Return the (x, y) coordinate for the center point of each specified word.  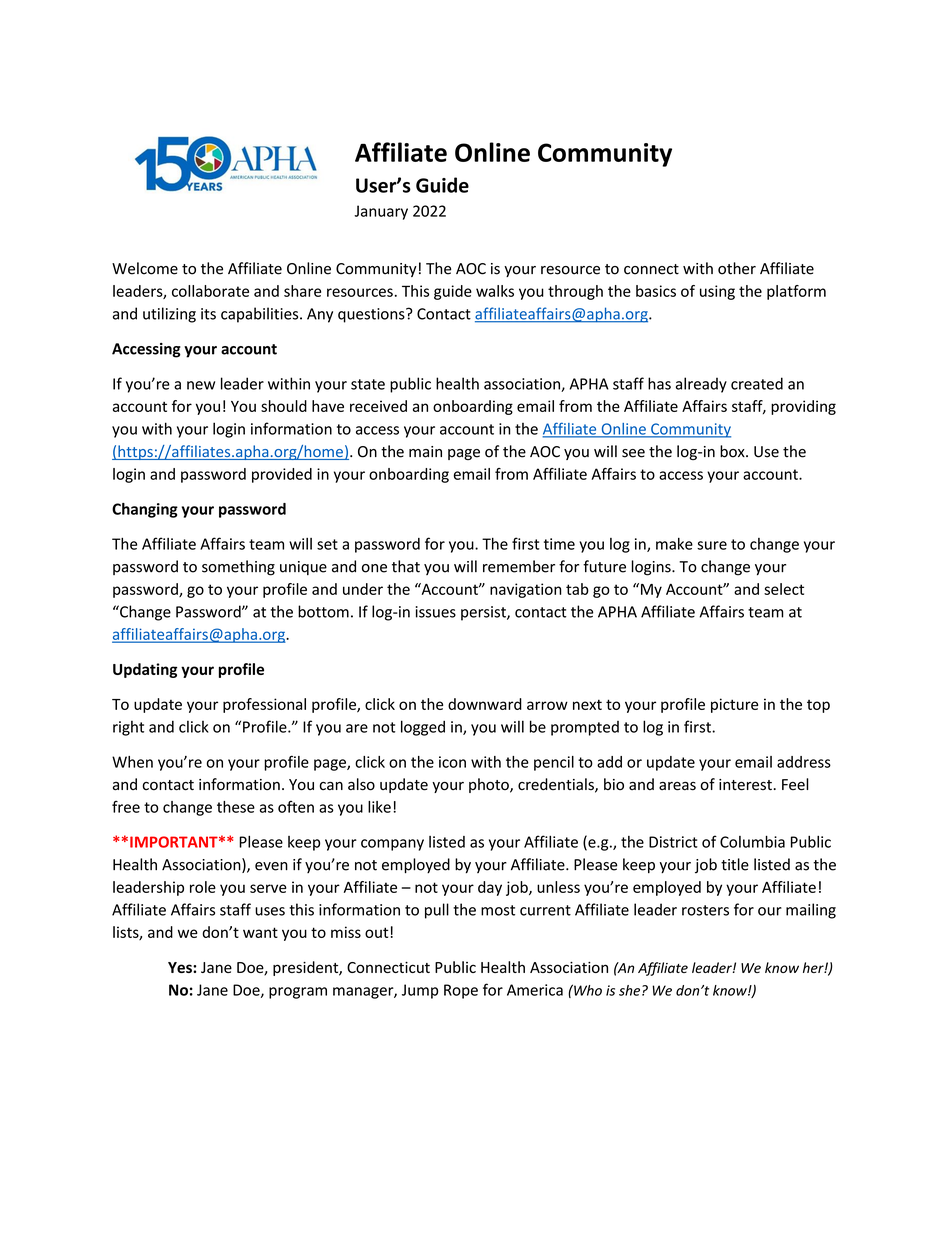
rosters (705, 910)
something (238, 568)
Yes (181, 967)
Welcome (145, 268)
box (733, 451)
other (737, 268)
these (236, 807)
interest (745, 785)
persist (484, 613)
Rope (461, 991)
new (201, 385)
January (381, 212)
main (425, 452)
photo (490, 785)
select (784, 589)
